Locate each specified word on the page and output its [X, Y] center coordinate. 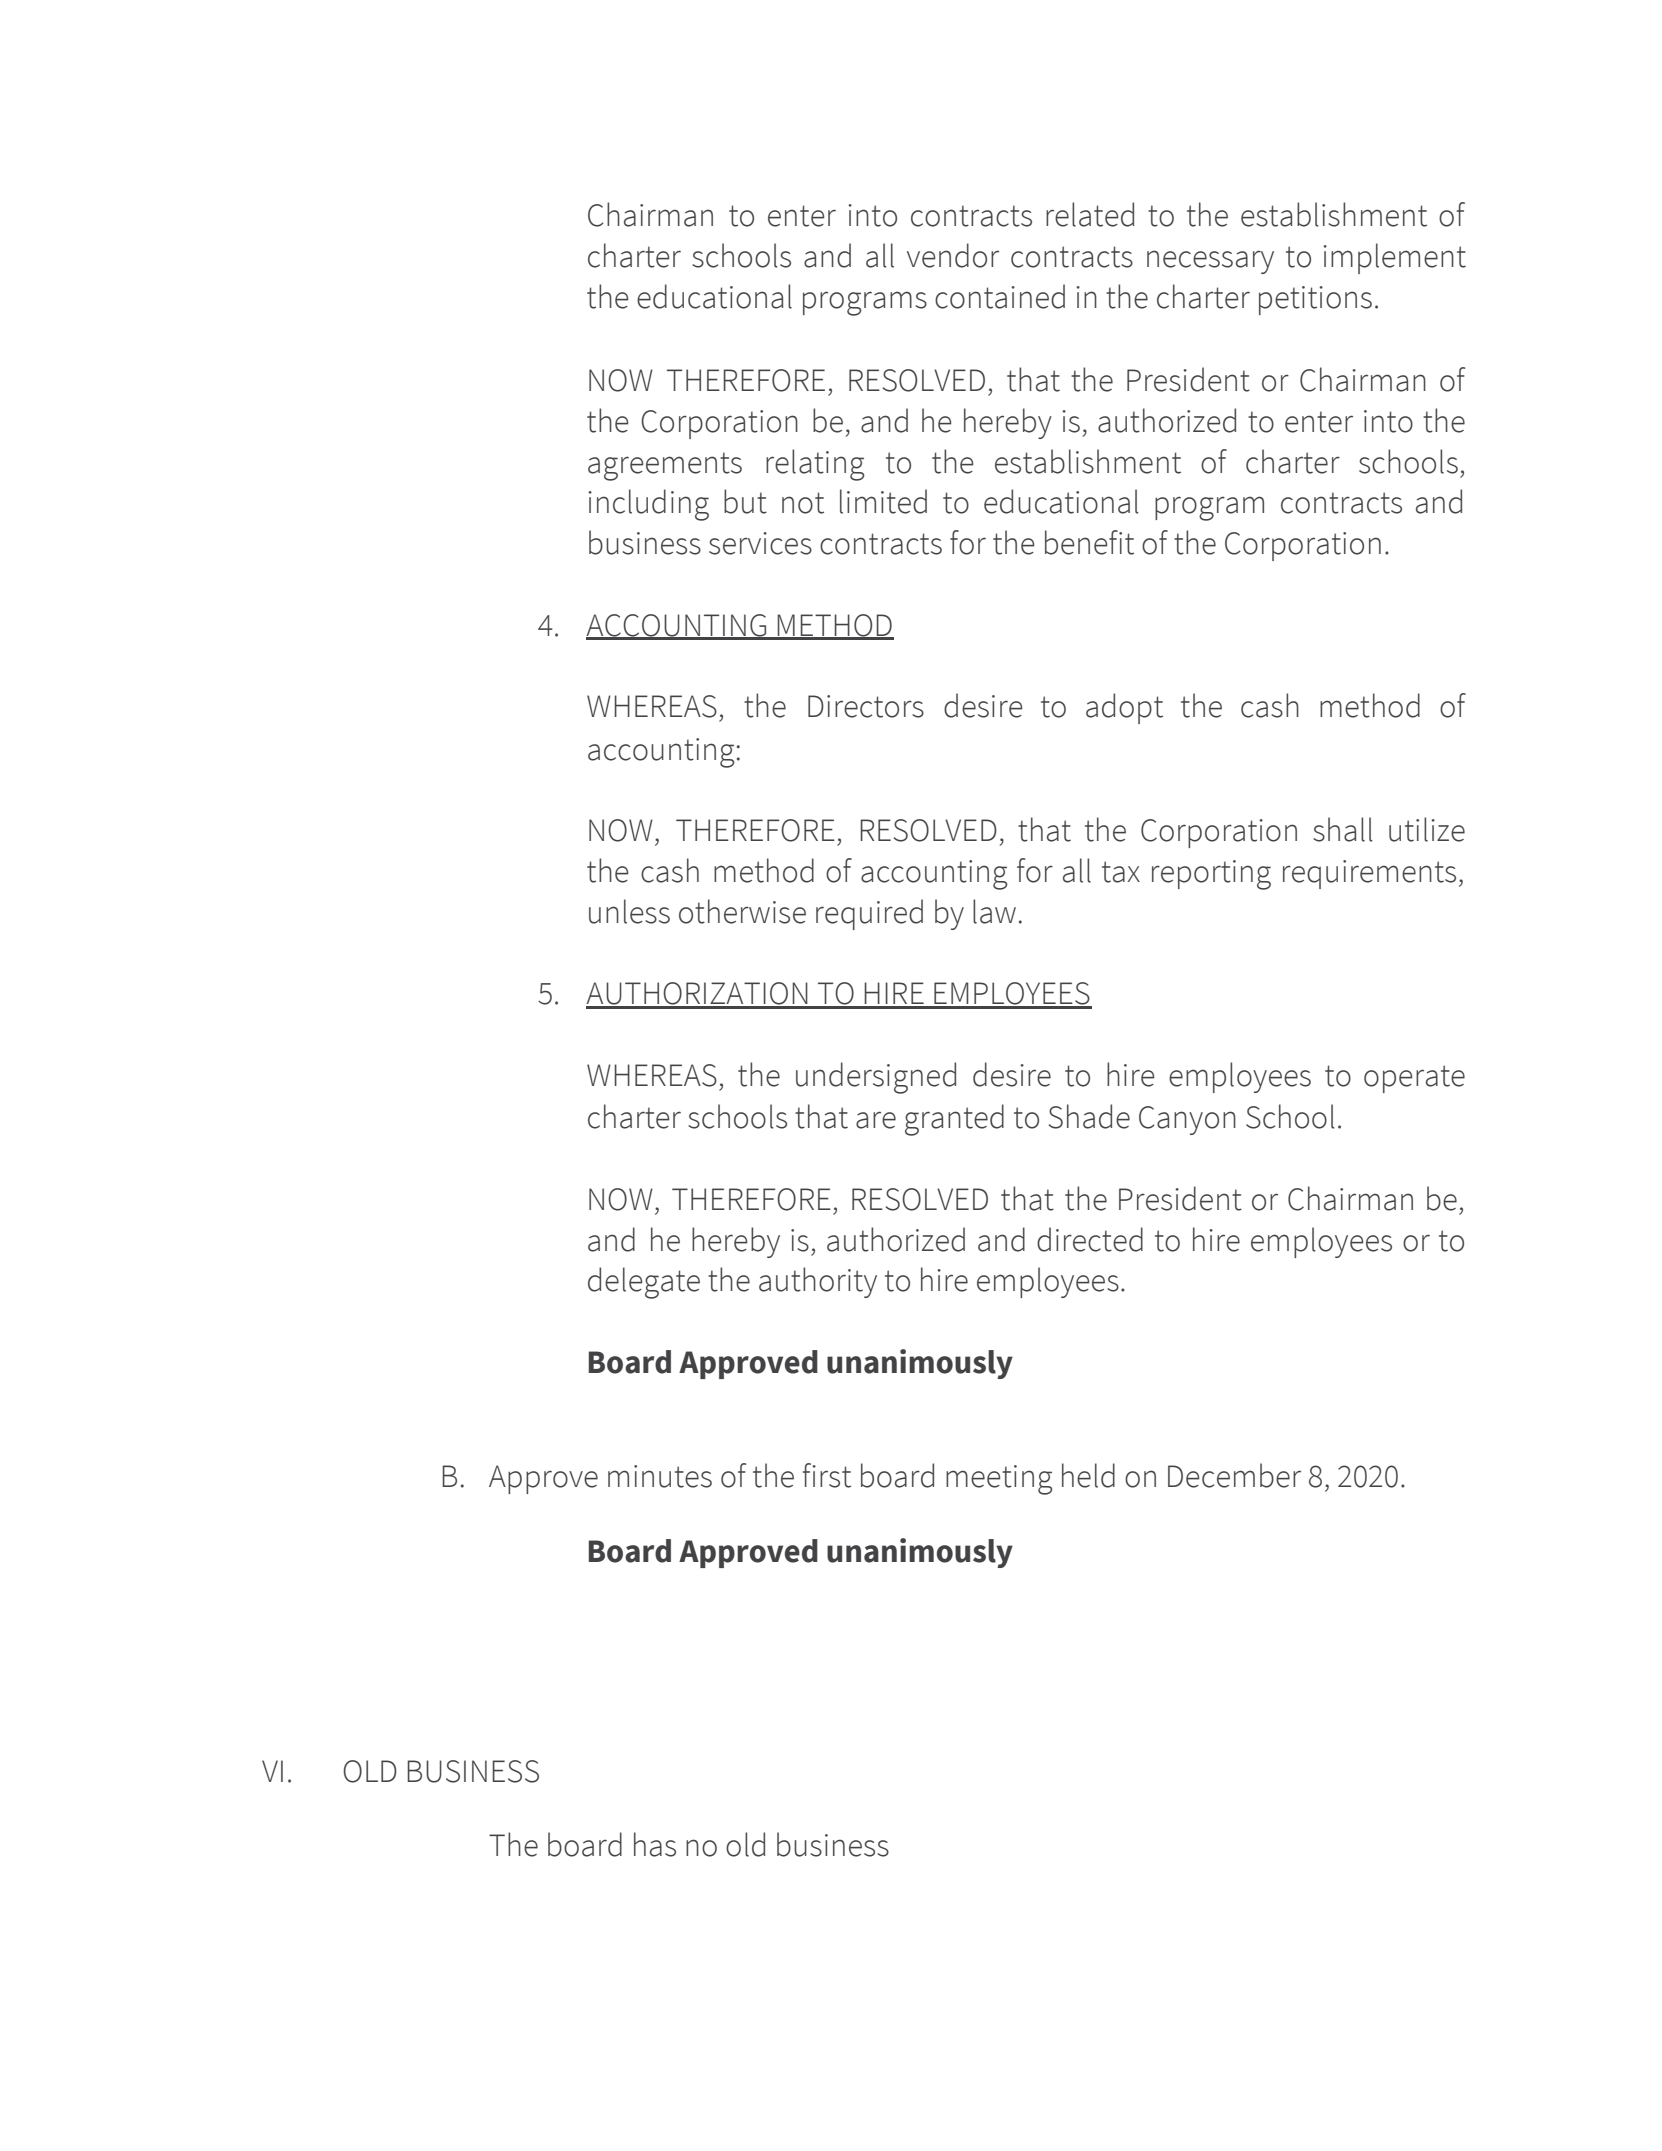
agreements [665, 466]
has [655, 1844]
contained [1000, 296]
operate [1414, 1079]
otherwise [742, 911]
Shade [1089, 1116]
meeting [999, 1480]
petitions [1315, 300]
